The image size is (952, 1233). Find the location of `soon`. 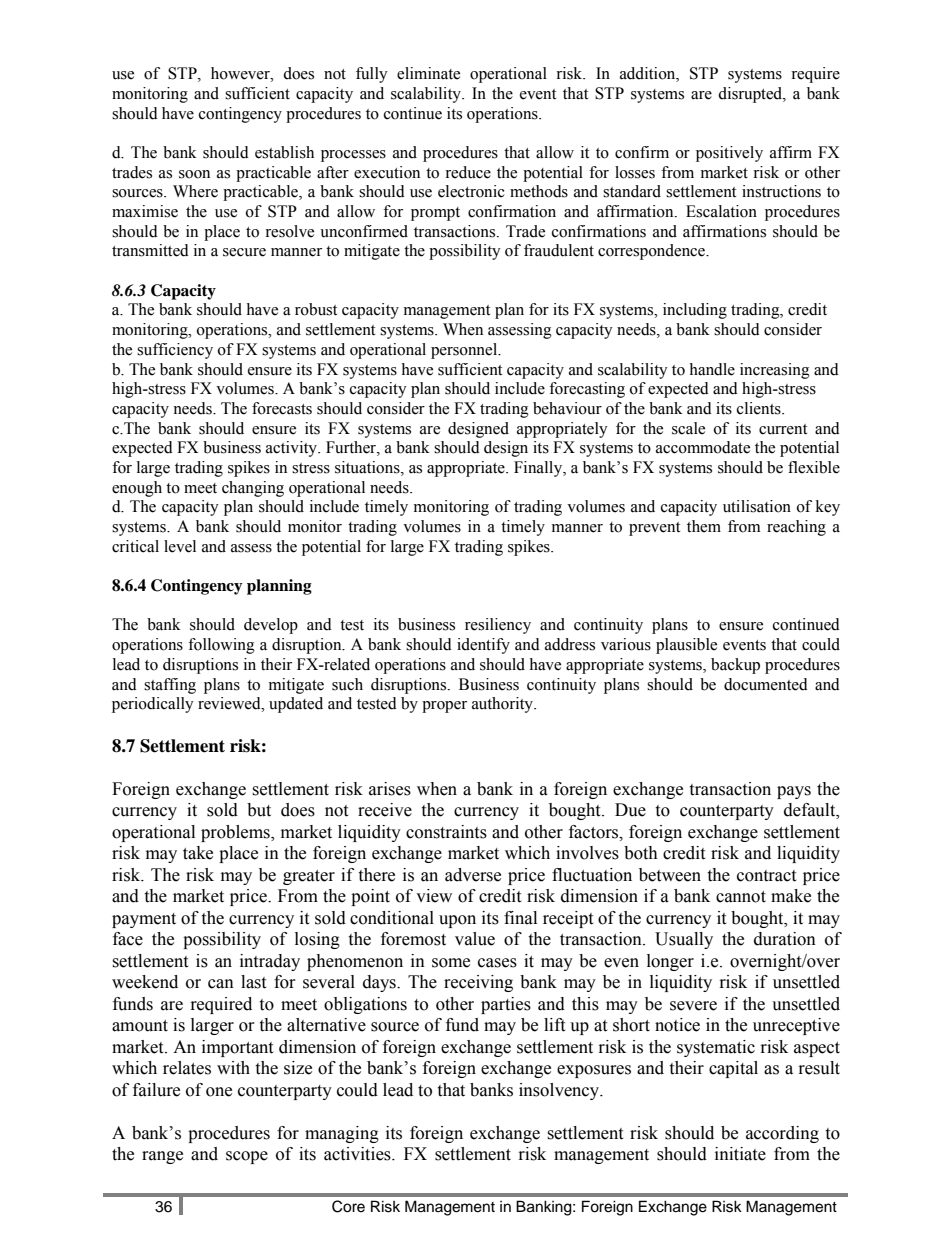

soon is located at coordinates (194, 174).
